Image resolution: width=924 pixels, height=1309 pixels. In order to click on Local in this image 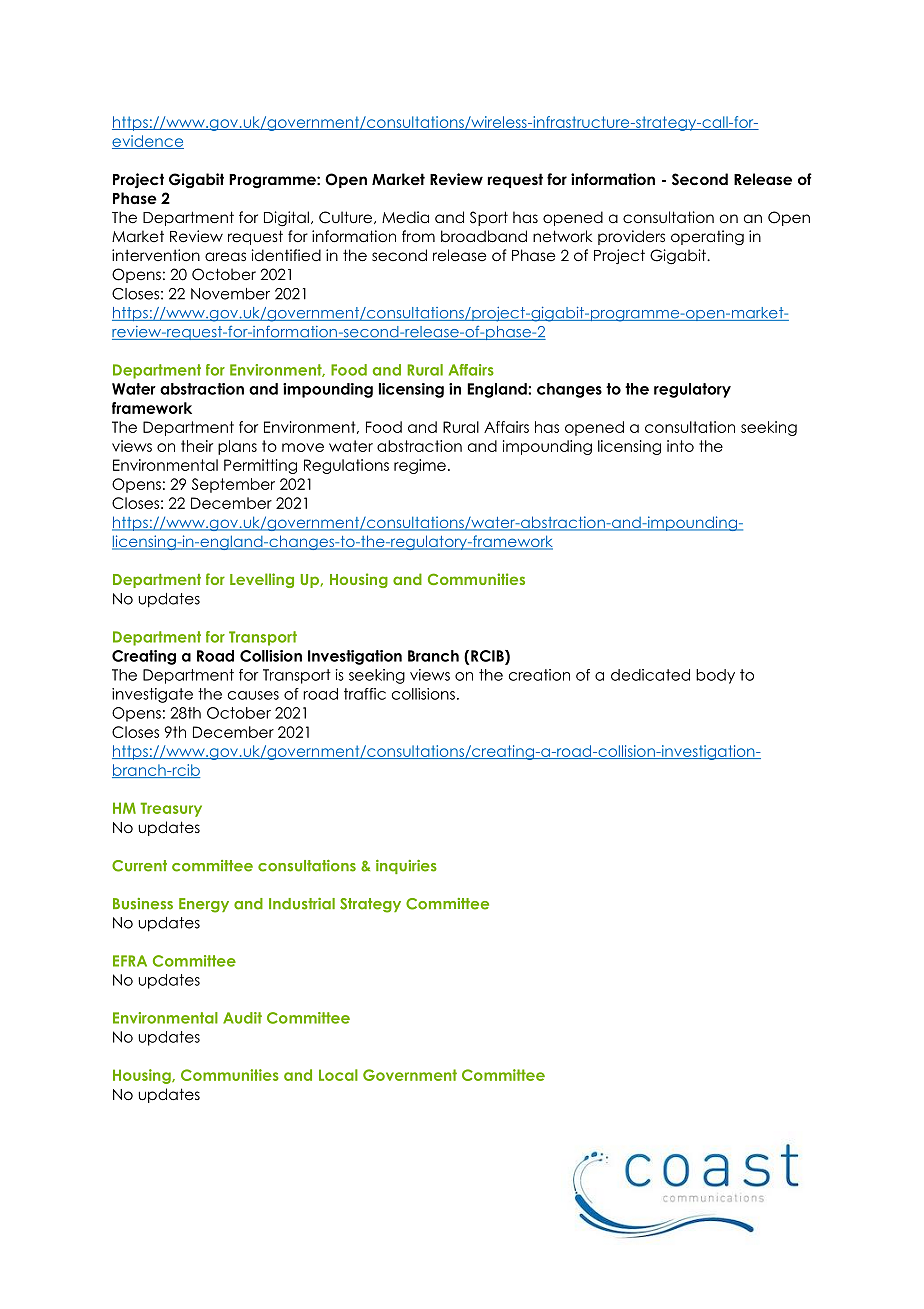, I will do `click(338, 1075)`.
